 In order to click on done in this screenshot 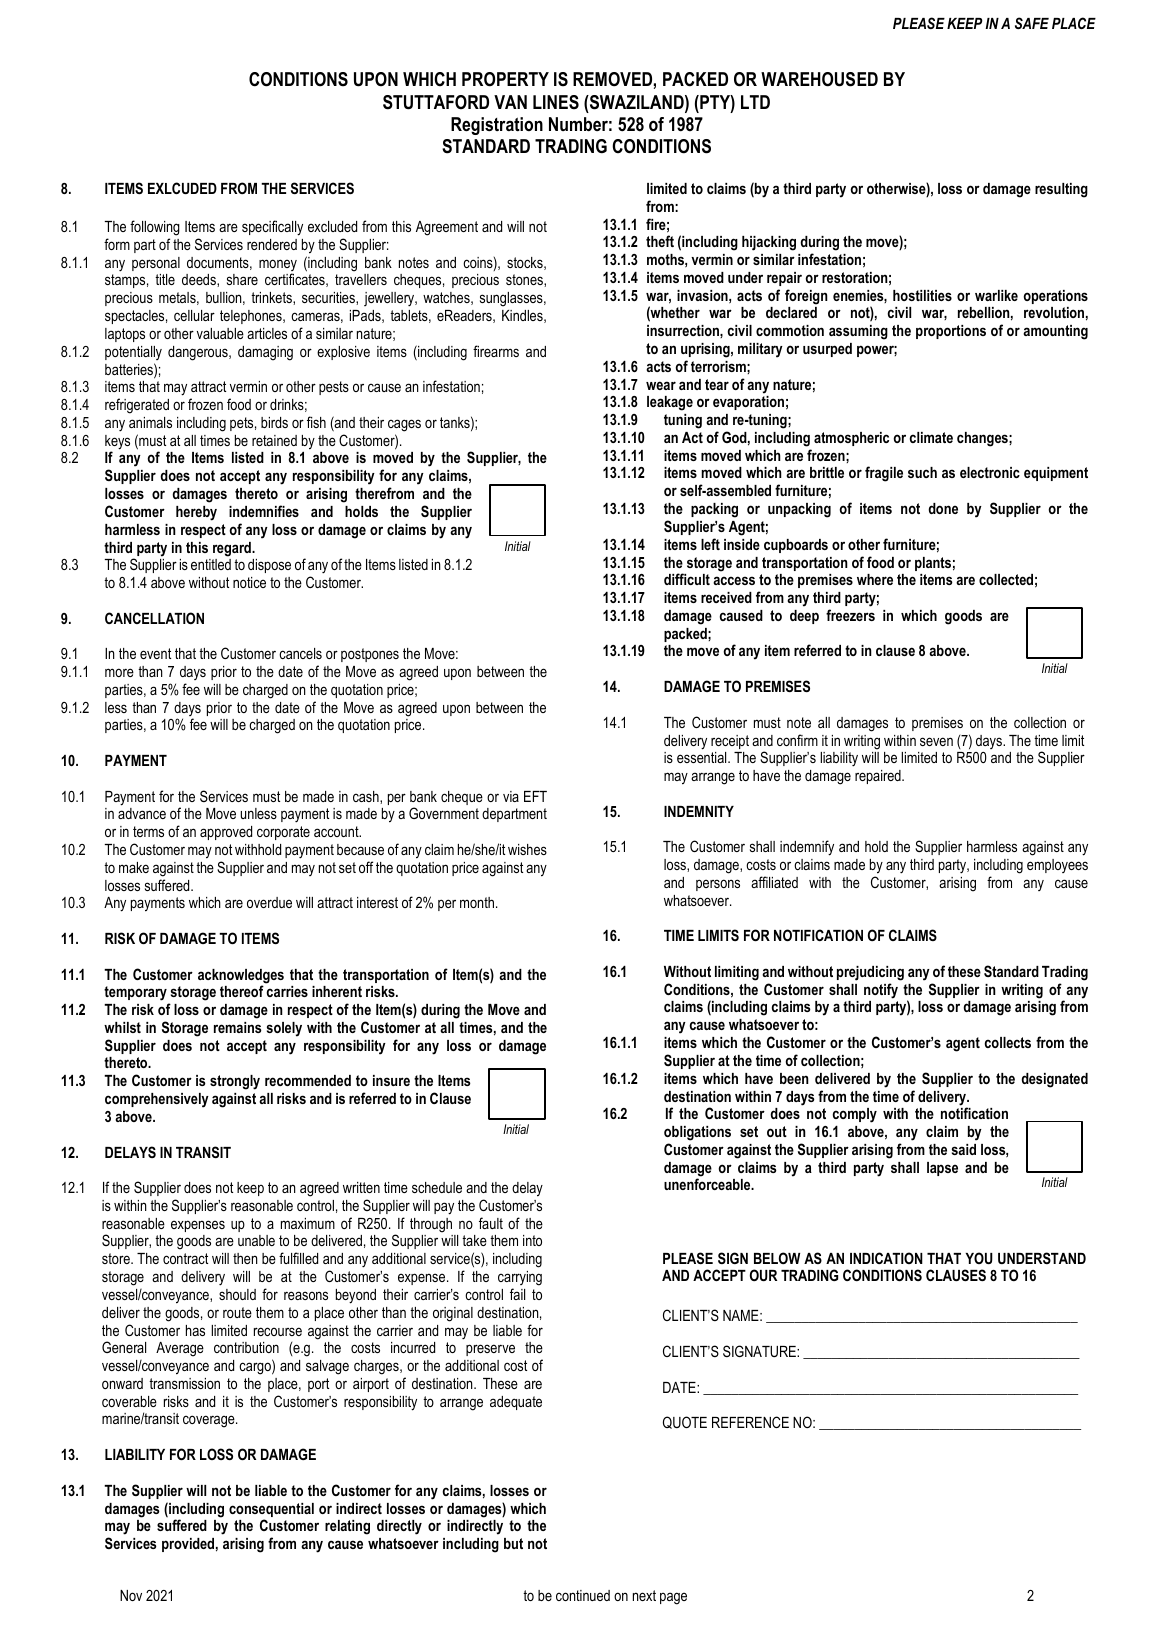, I will do `click(943, 508)`.
